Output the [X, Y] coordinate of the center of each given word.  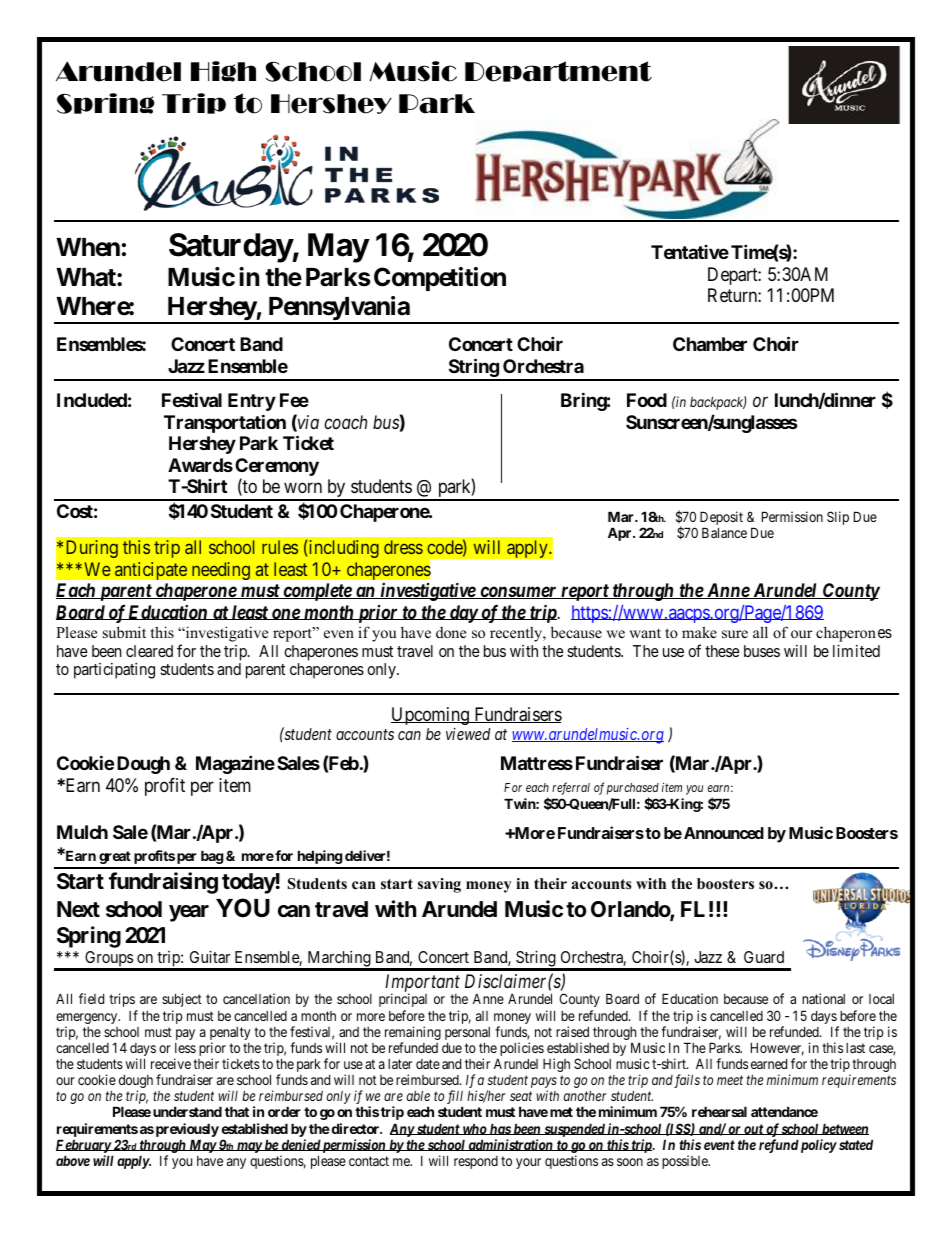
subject [182, 1000]
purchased [633, 789]
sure [735, 634]
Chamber [710, 344]
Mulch [82, 832]
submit [124, 632]
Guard [764, 957]
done [451, 632]
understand [187, 1111]
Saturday [231, 248]
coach [345, 422]
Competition [440, 279]
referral [571, 788]
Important [422, 984]
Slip [838, 518]
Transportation [225, 423]
